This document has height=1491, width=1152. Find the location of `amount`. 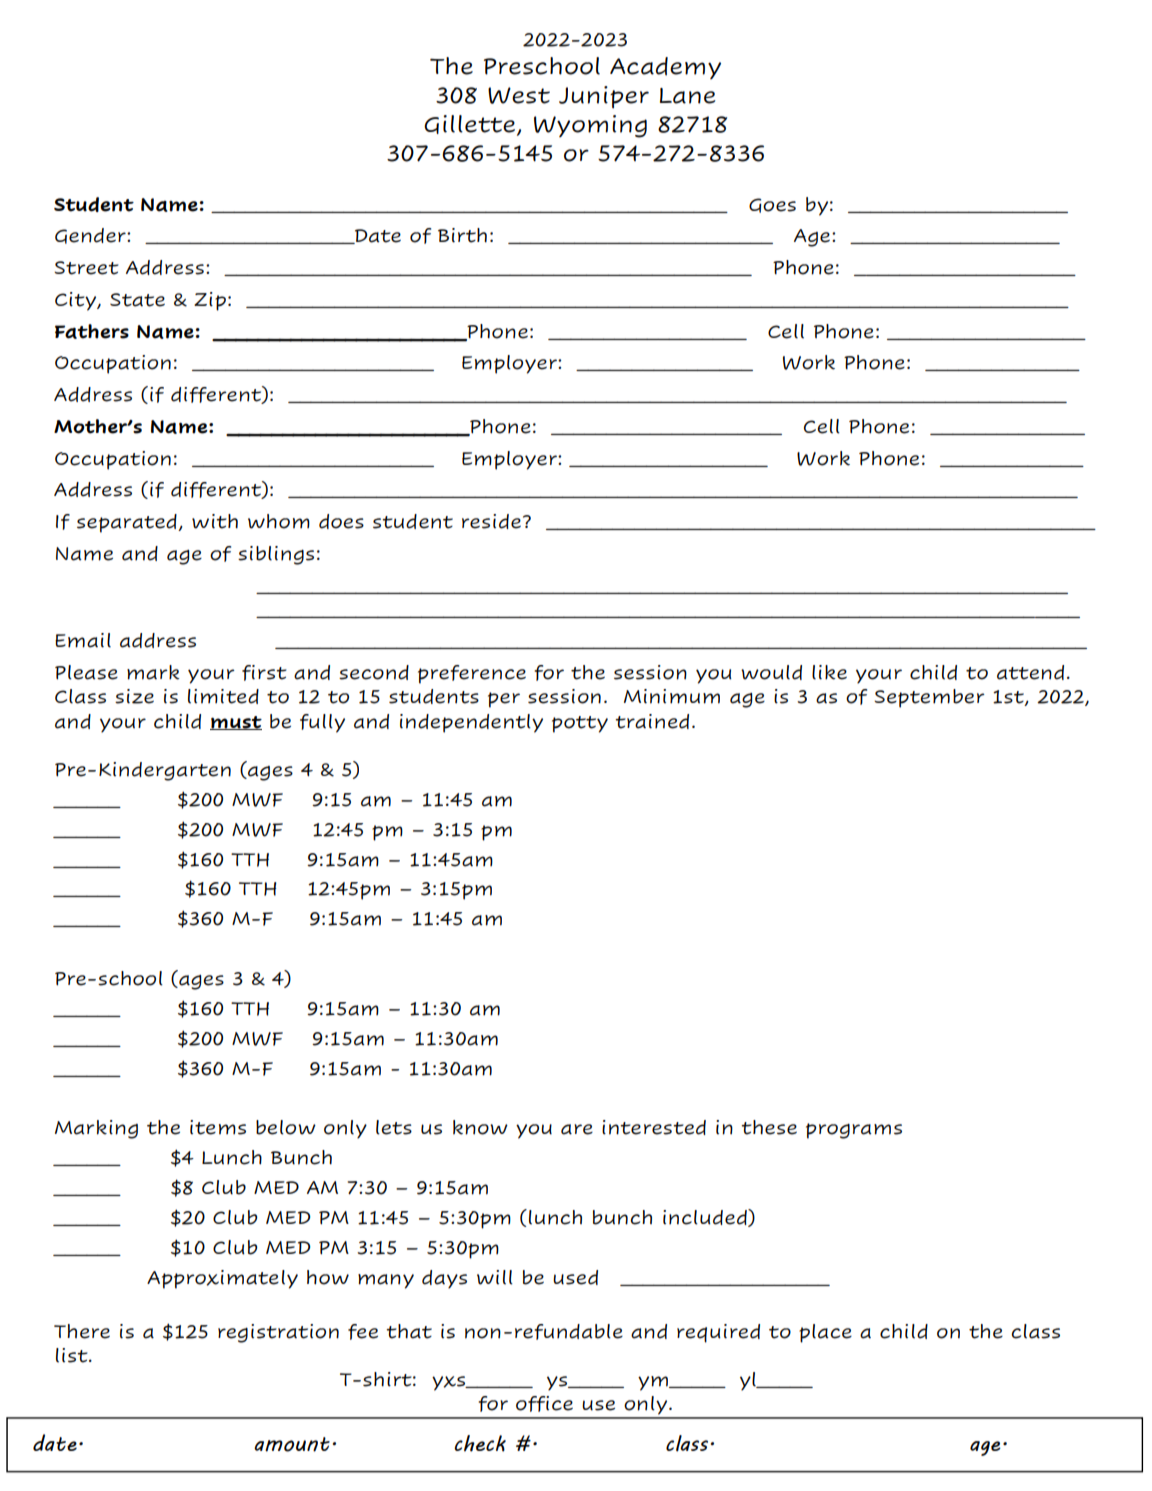

amount is located at coordinates (292, 1444).
